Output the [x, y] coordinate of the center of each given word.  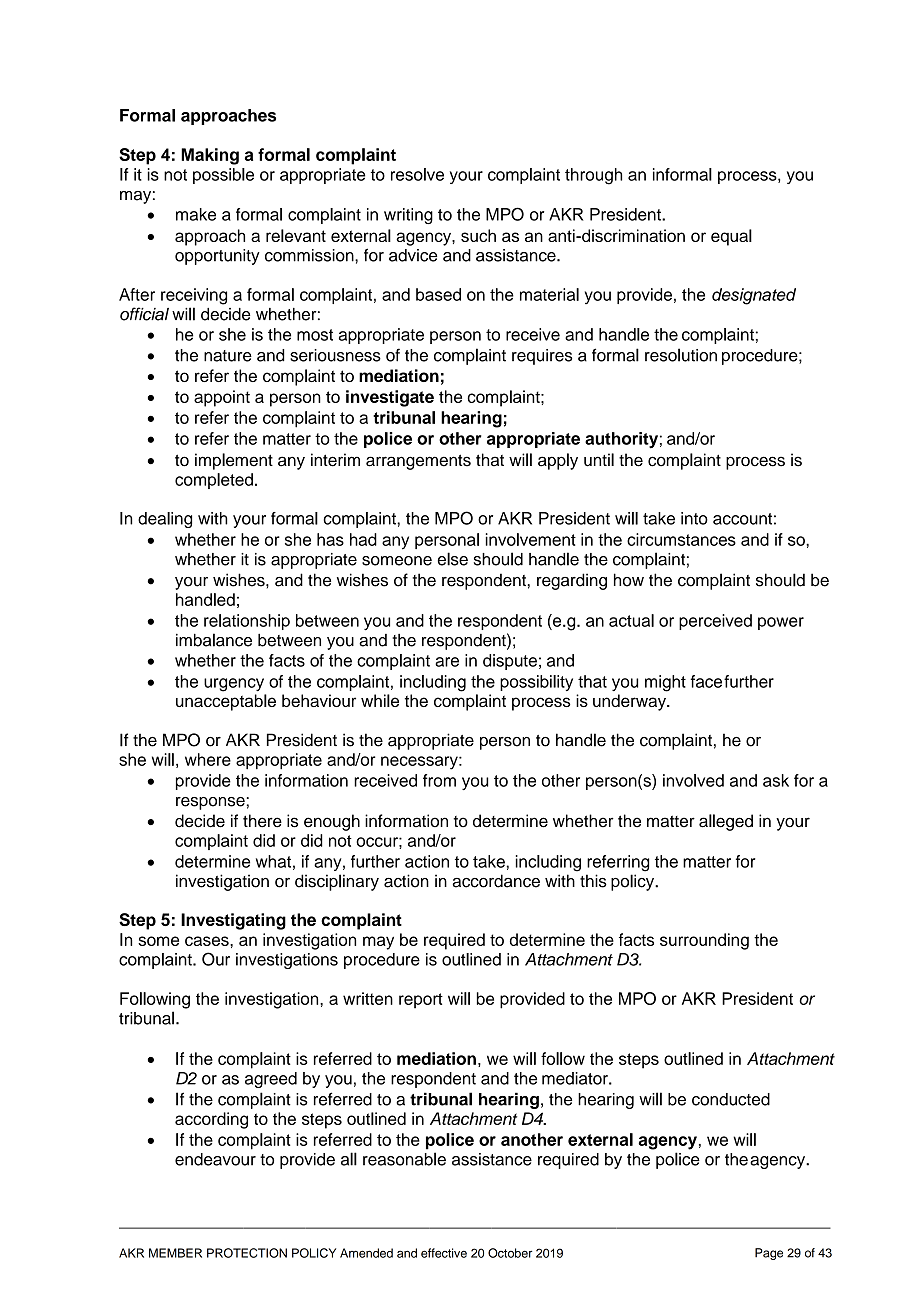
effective [444, 1253]
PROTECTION [247, 1253]
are [447, 662]
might [665, 683]
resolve [417, 174]
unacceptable [226, 702]
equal [731, 237]
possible [223, 176]
